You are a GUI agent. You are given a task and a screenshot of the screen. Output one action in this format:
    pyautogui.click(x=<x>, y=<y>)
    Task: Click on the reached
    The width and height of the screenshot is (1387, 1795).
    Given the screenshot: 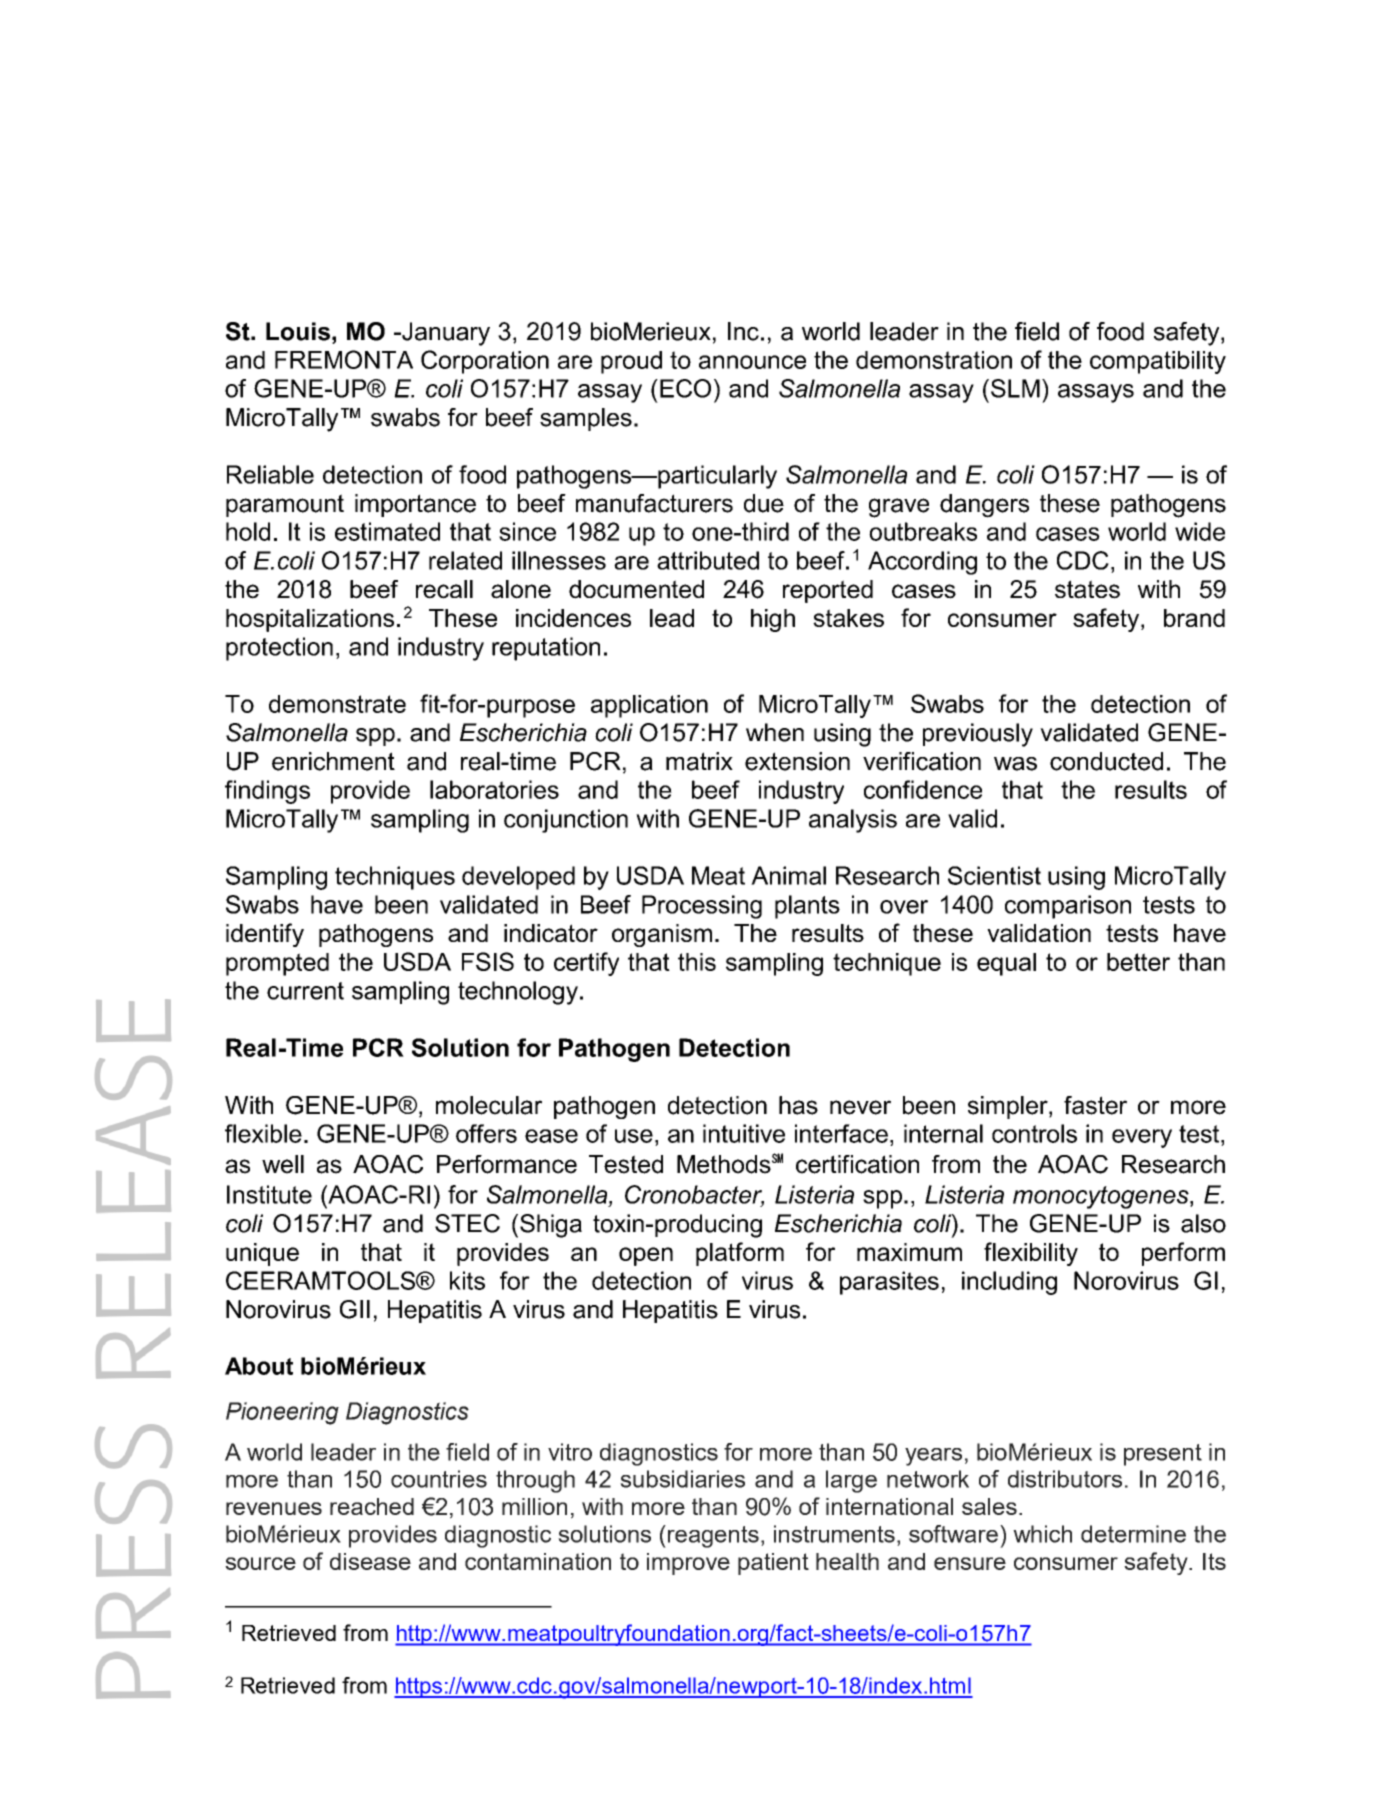 What is the action you would take?
    pyautogui.click(x=372, y=1506)
